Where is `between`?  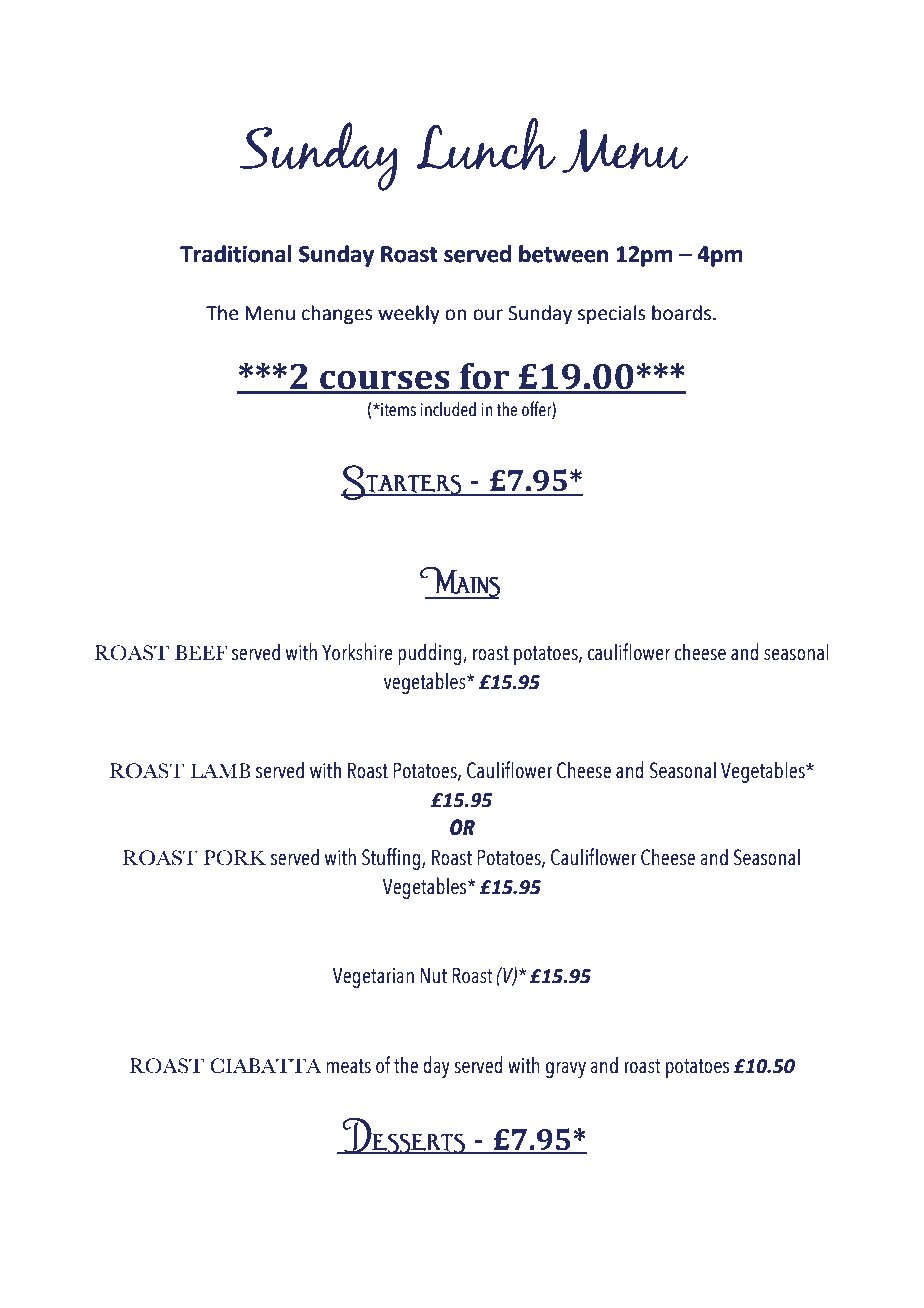 between is located at coordinates (563, 254).
